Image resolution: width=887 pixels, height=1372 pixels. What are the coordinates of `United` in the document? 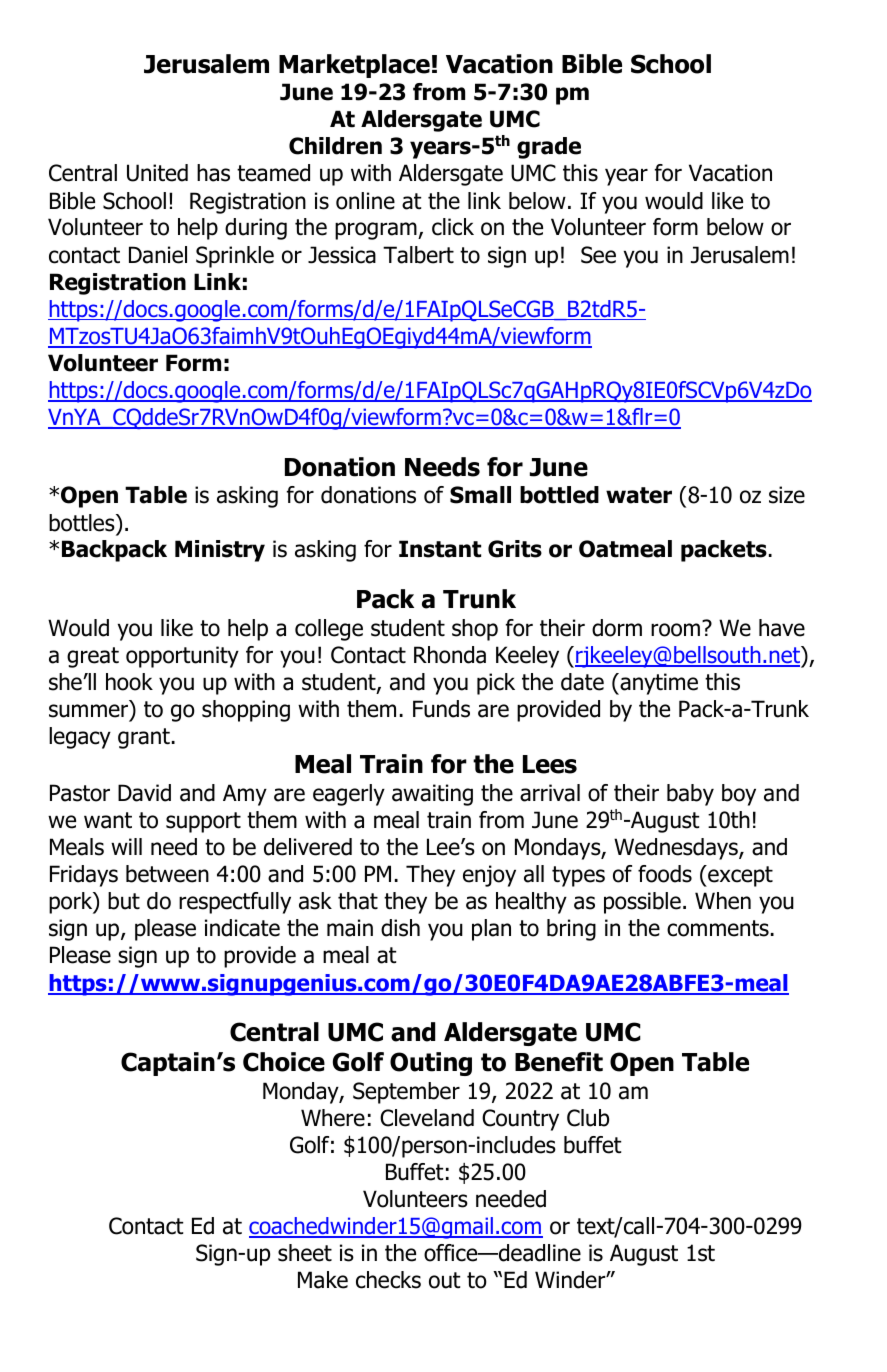 It's located at (157, 173).
